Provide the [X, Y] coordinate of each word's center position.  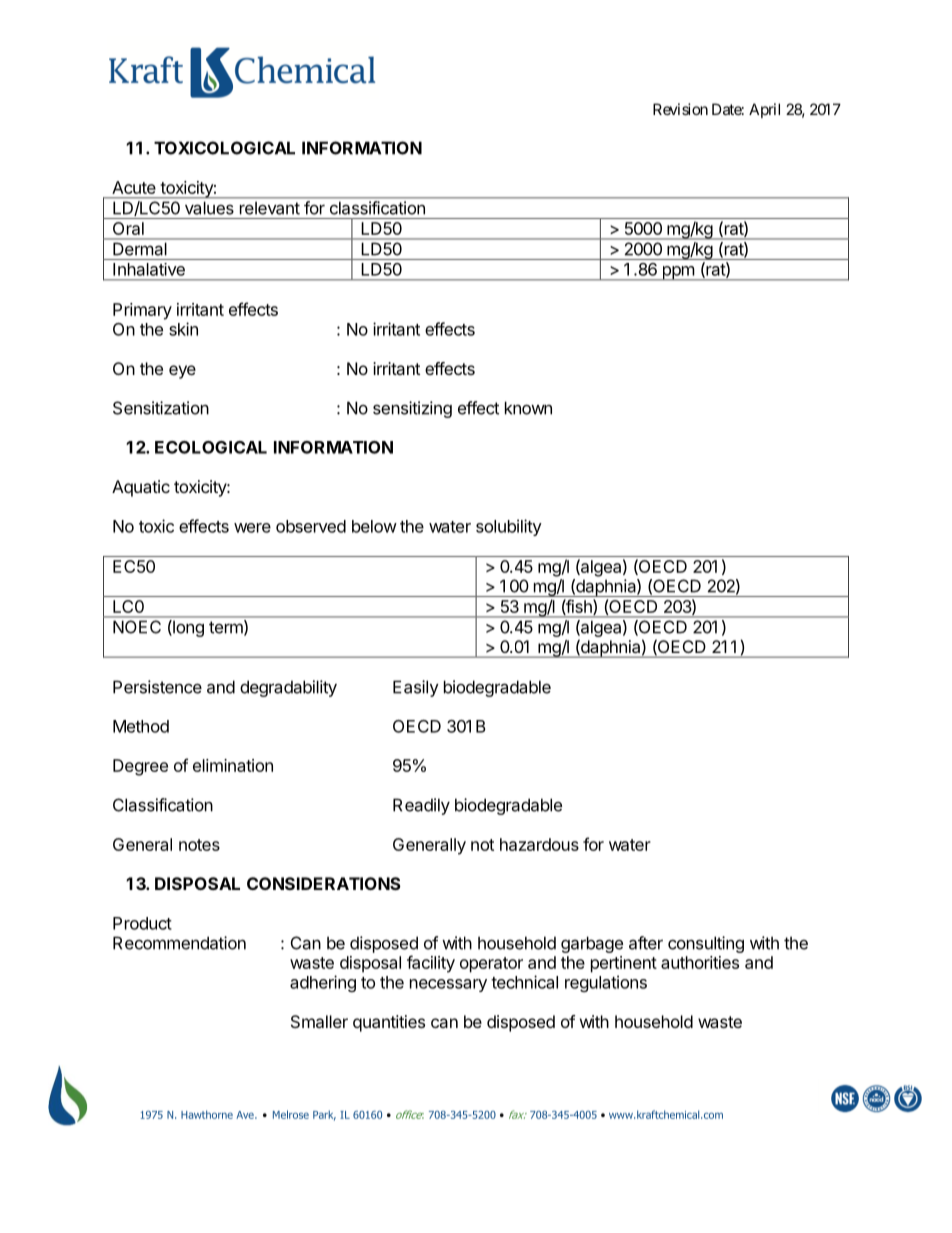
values [209, 208]
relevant [270, 208]
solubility [509, 527]
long [187, 628]
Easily [416, 688]
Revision [680, 109]
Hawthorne [207, 1114]
